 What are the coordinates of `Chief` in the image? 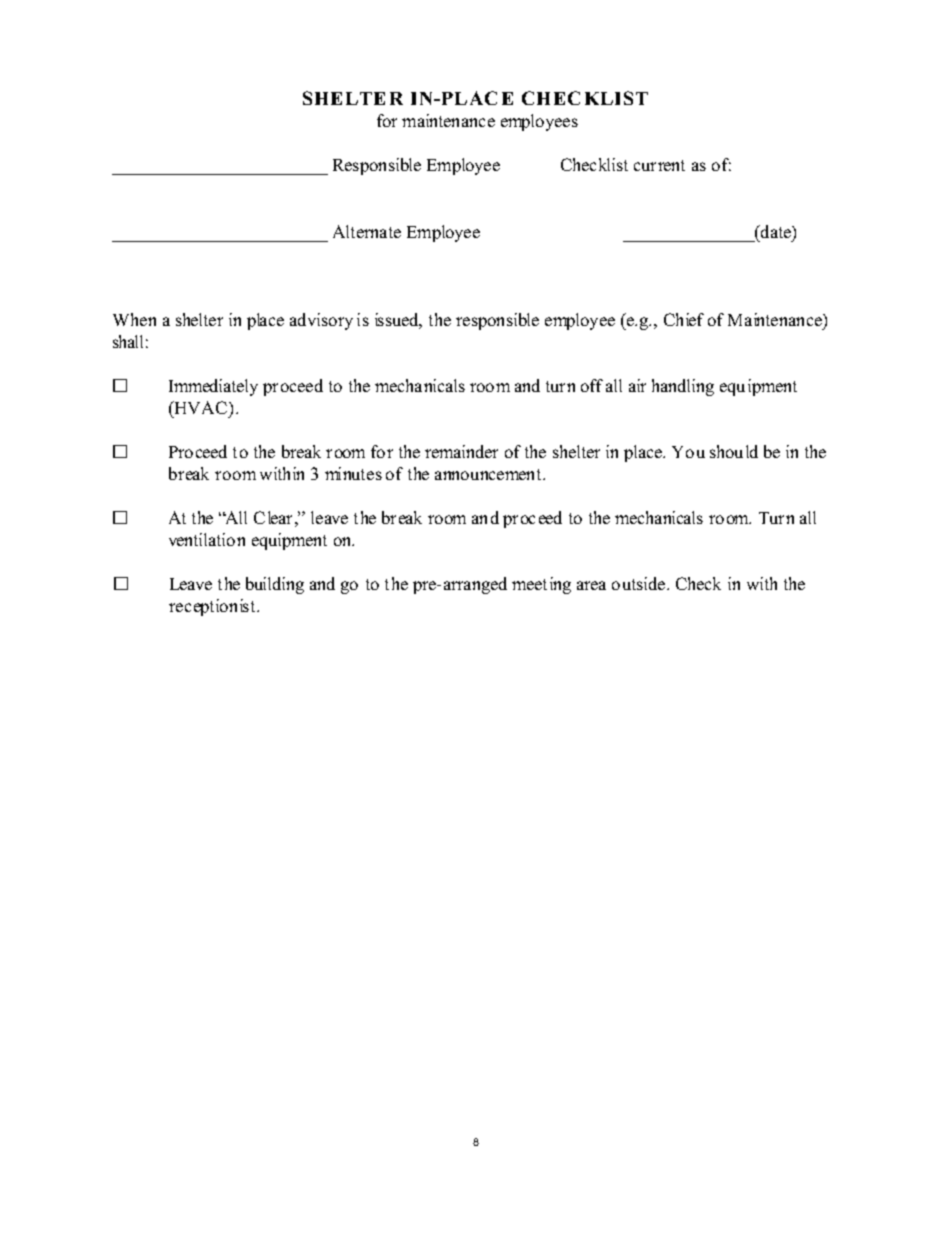 It's located at (684, 319).
